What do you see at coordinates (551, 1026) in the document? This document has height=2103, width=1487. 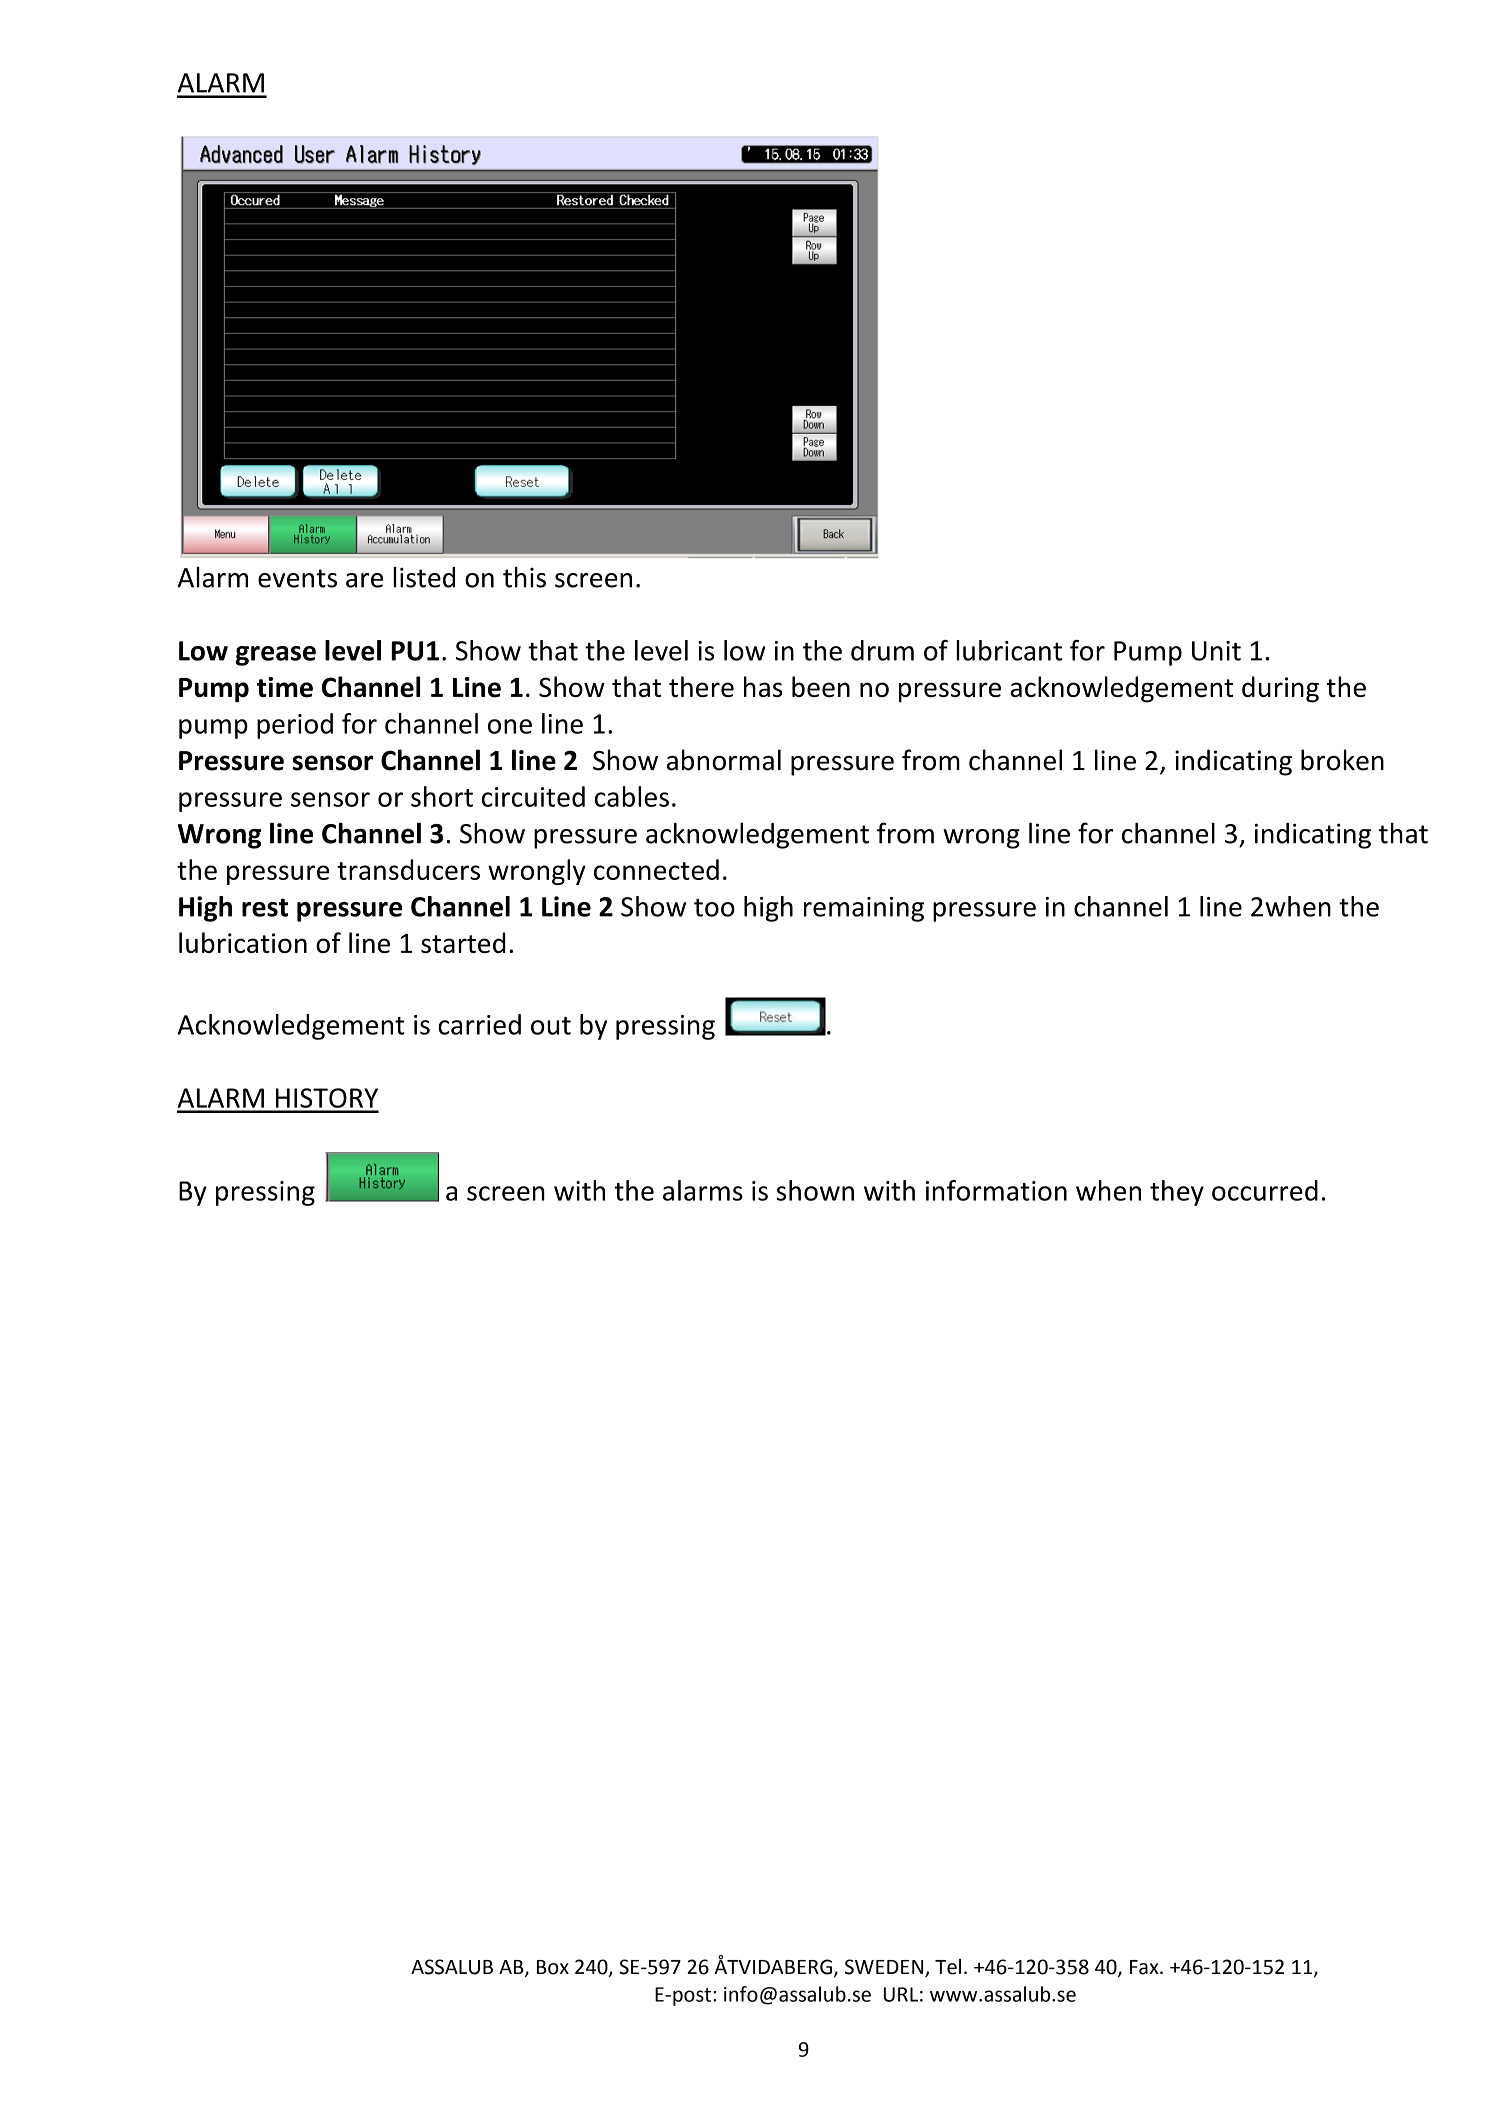 I see `out` at bounding box center [551, 1026].
